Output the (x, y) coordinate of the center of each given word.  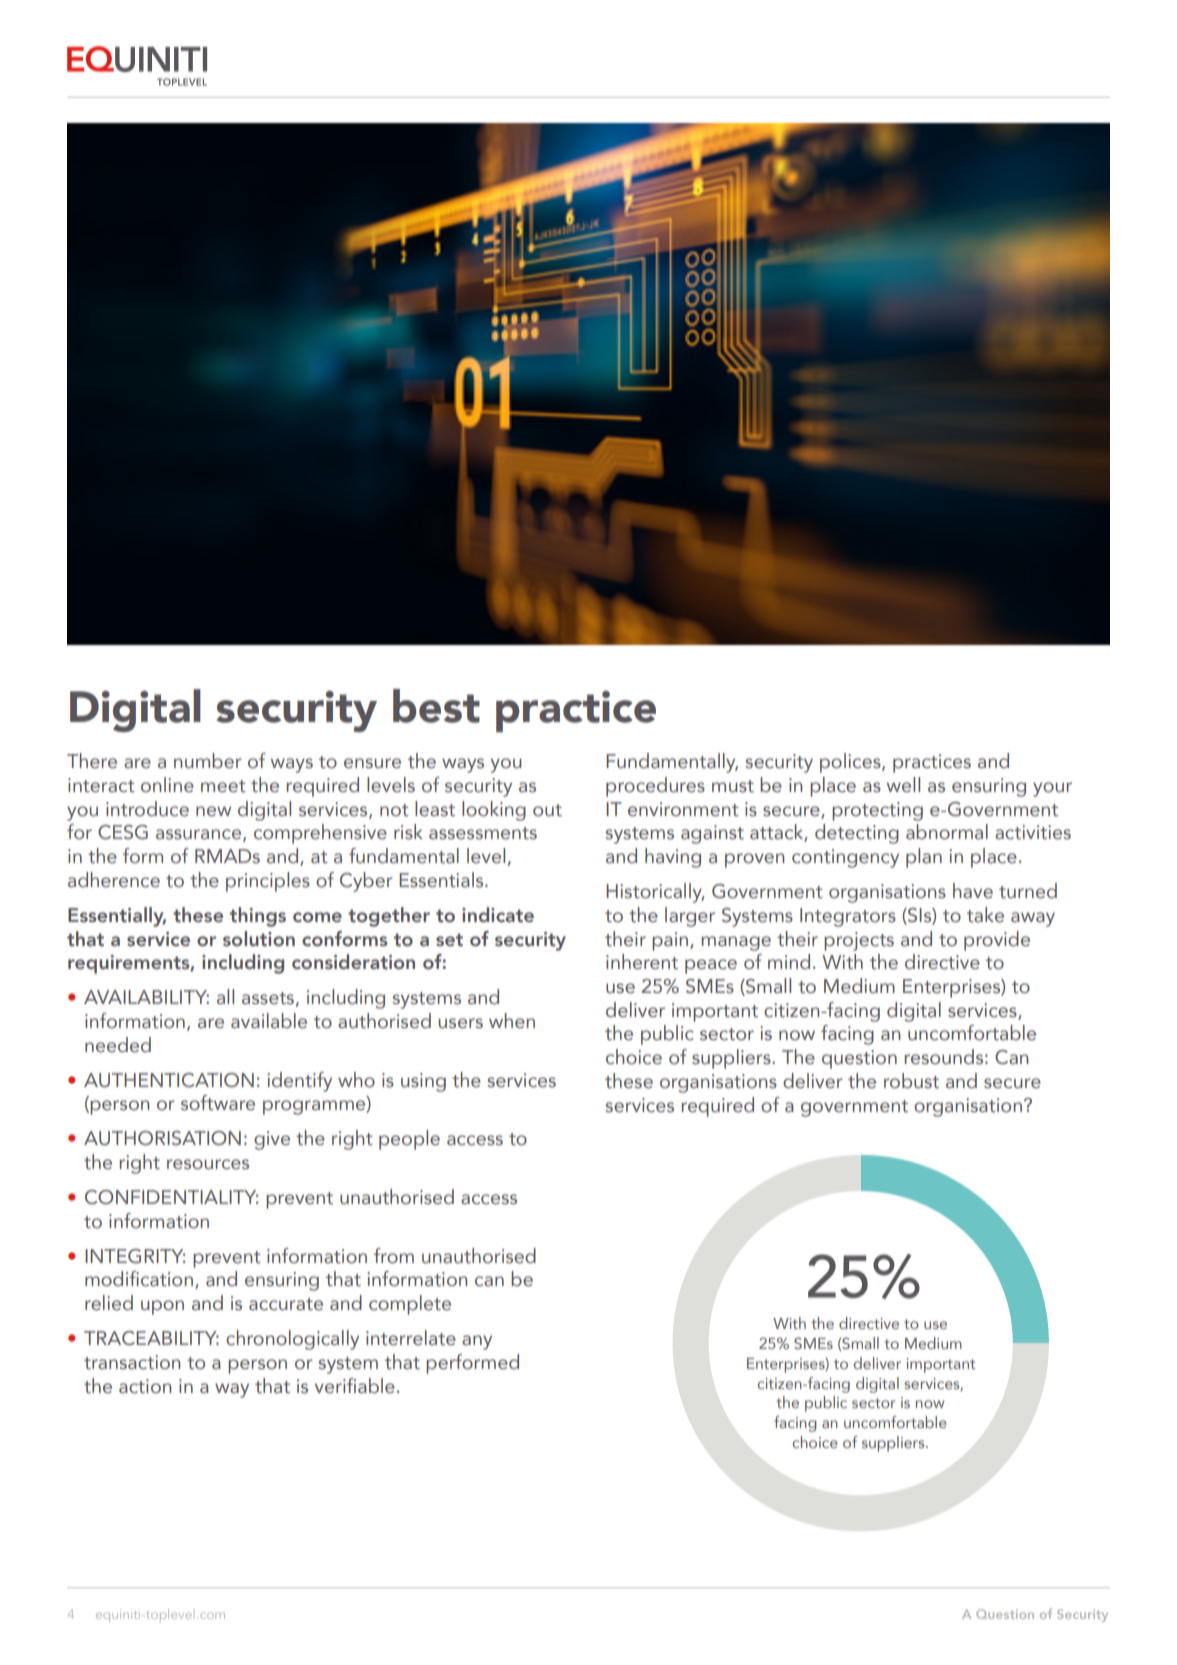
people (409, 1140)
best (436, 706)
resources (208, 1164)
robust (911, 1081)
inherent (642, 962)
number (208, 761)
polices (851, 763)
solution (259, 939)
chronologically (292, 1340)
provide (997, 941)
